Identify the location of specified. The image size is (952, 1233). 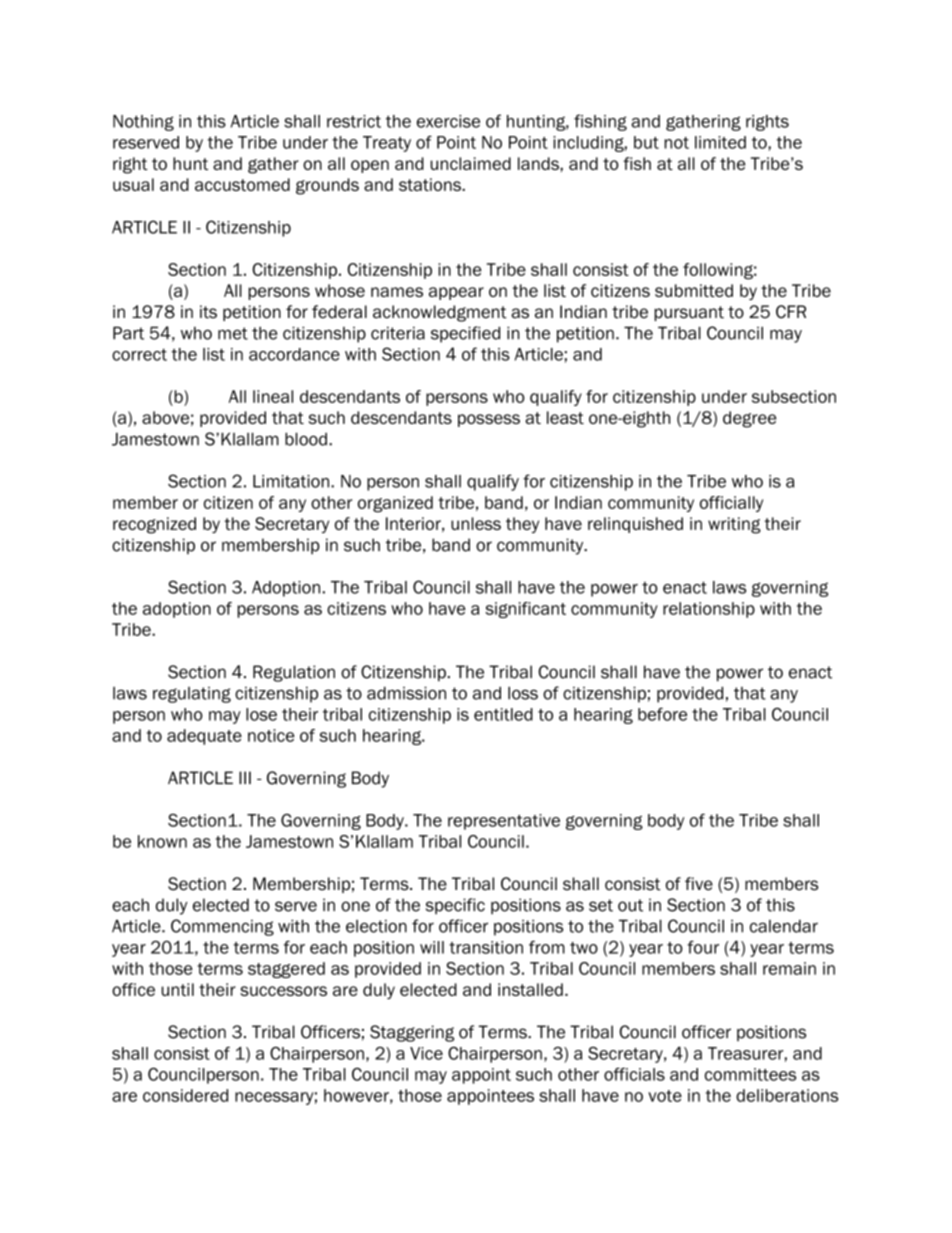
(465, 334).
